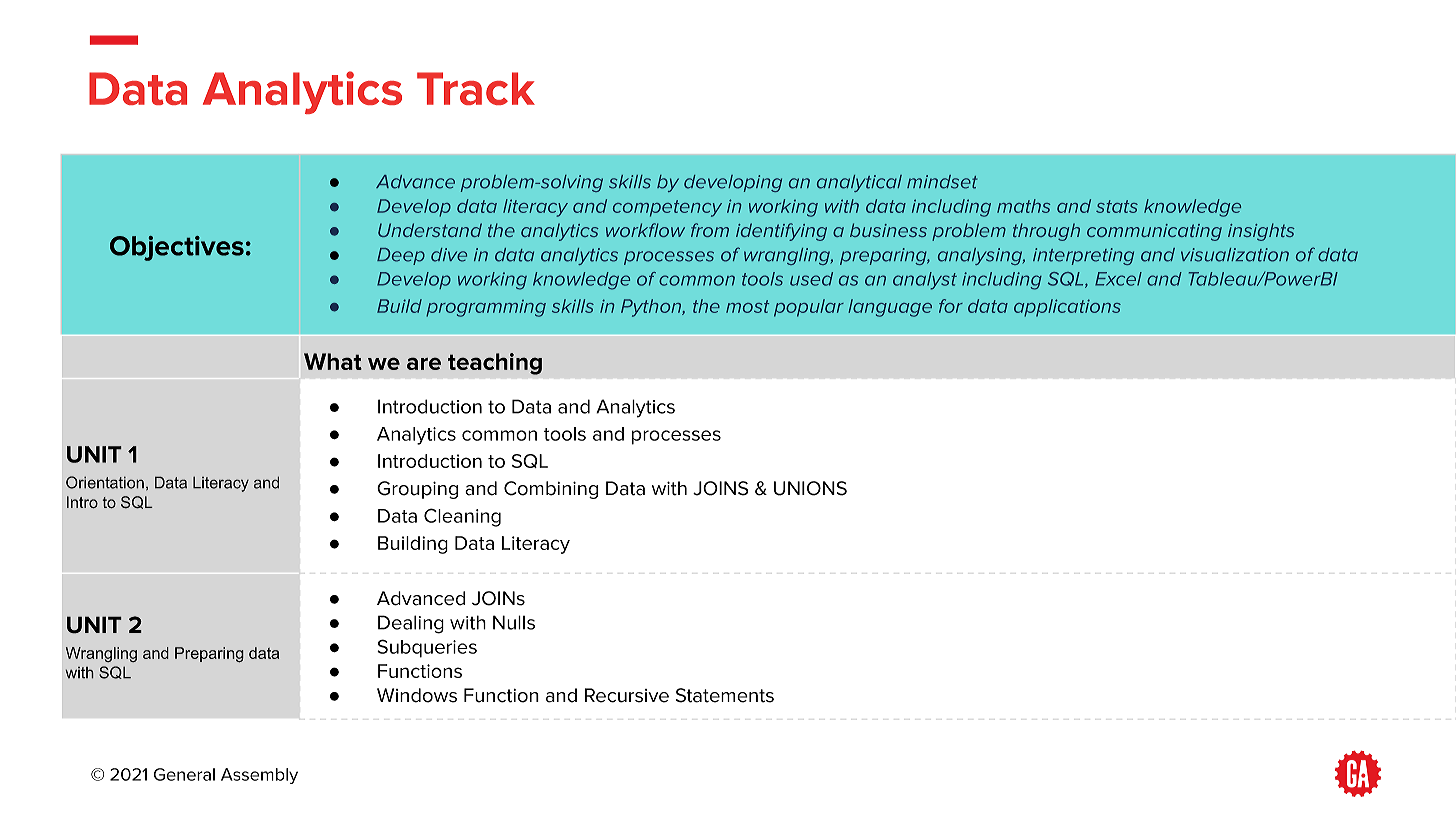  Describe the element at coordinates (1067, 308) in the screenshot. I see `applications` at that location.
